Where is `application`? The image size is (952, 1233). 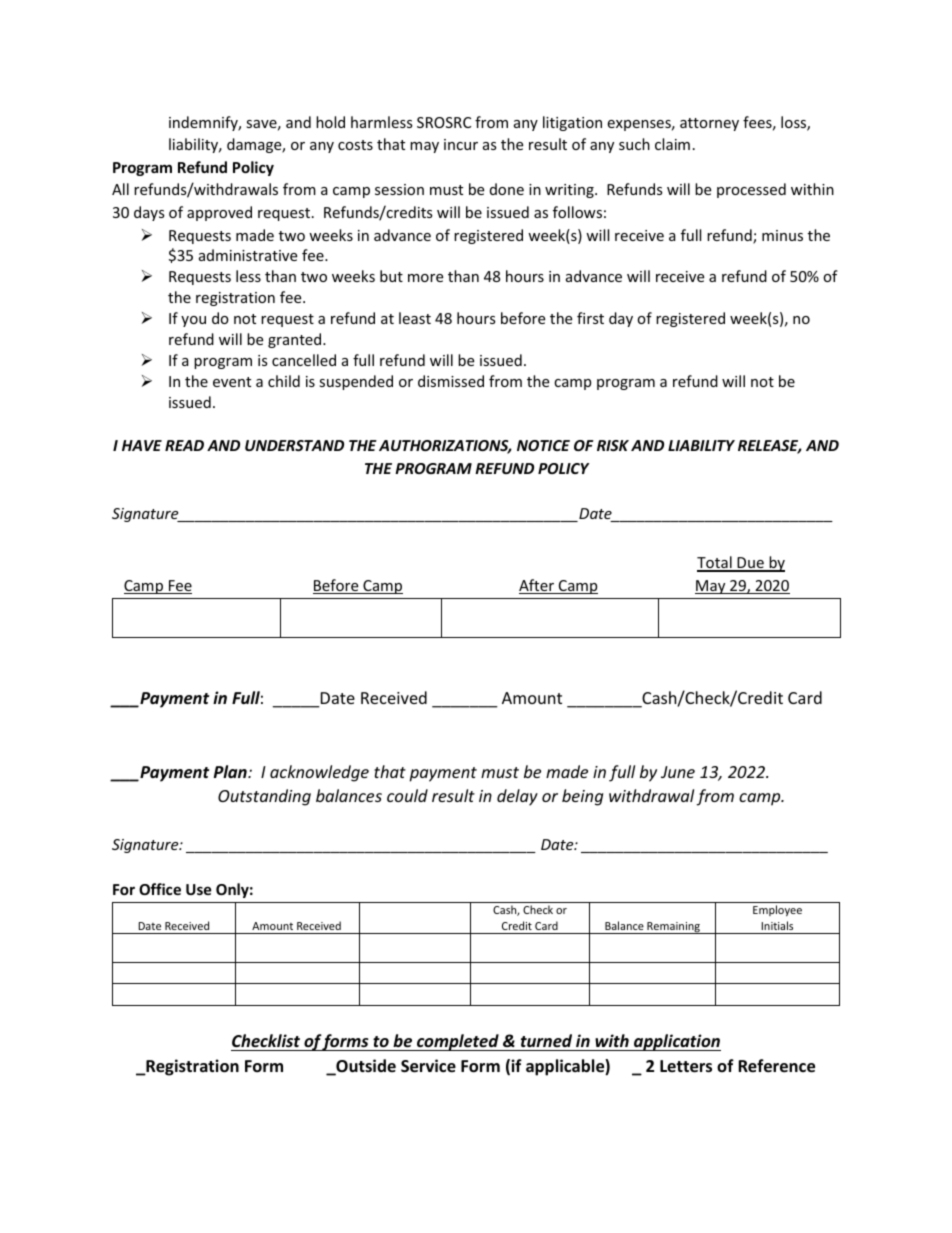 application is located at coordinates (676, 1042).
